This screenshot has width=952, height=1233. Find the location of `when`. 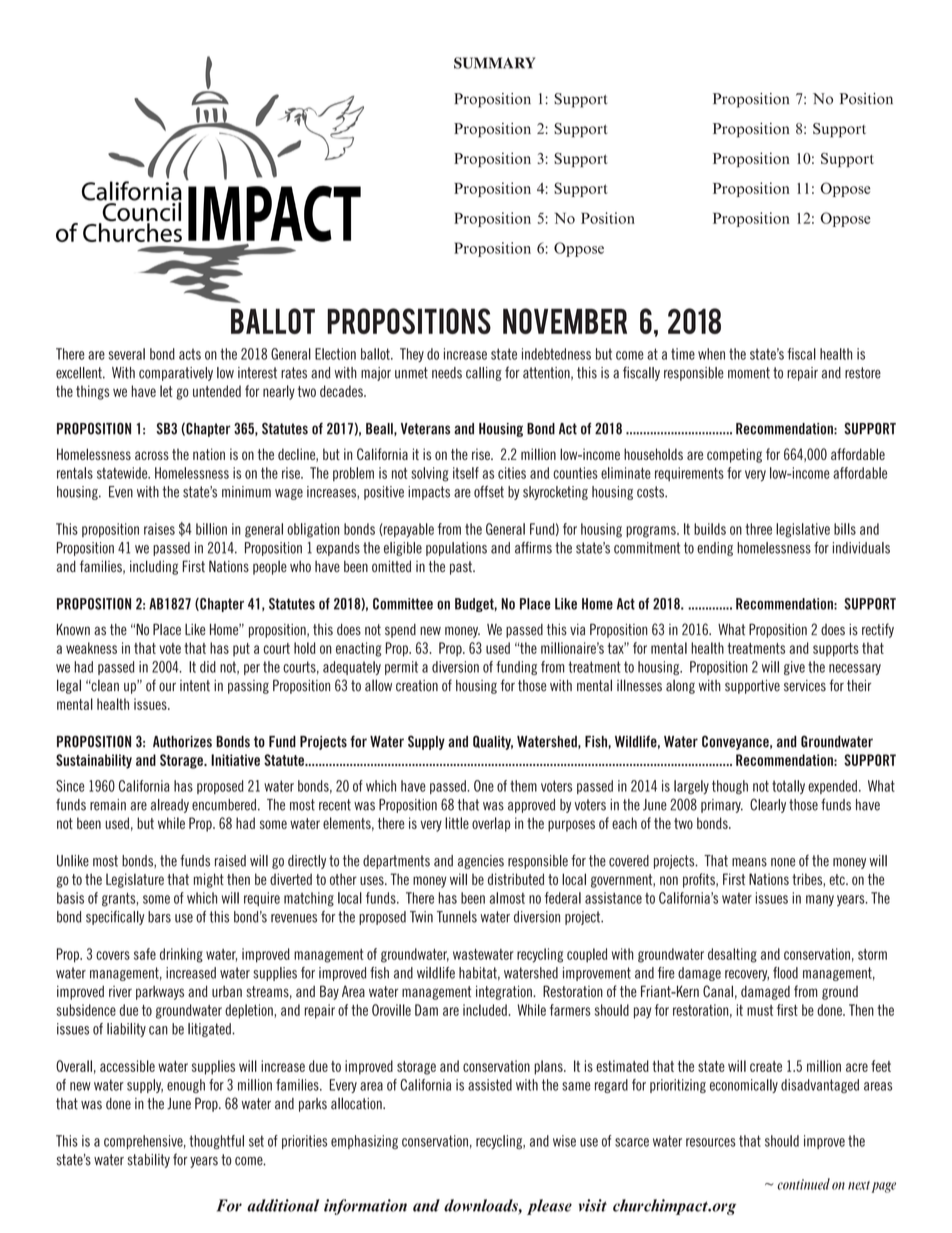

when is located at coordinates (711, 354).
